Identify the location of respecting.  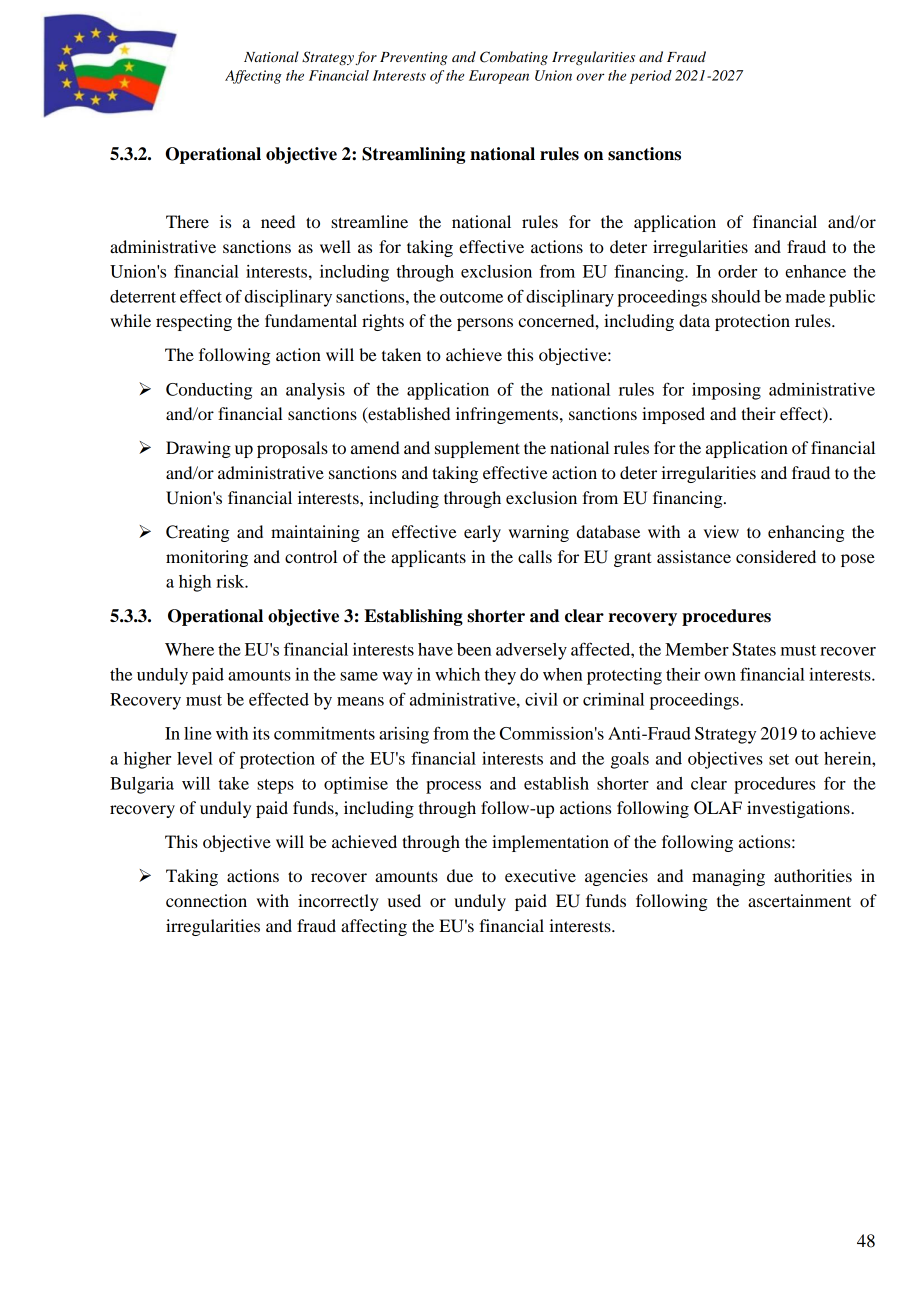
(194, 322).
